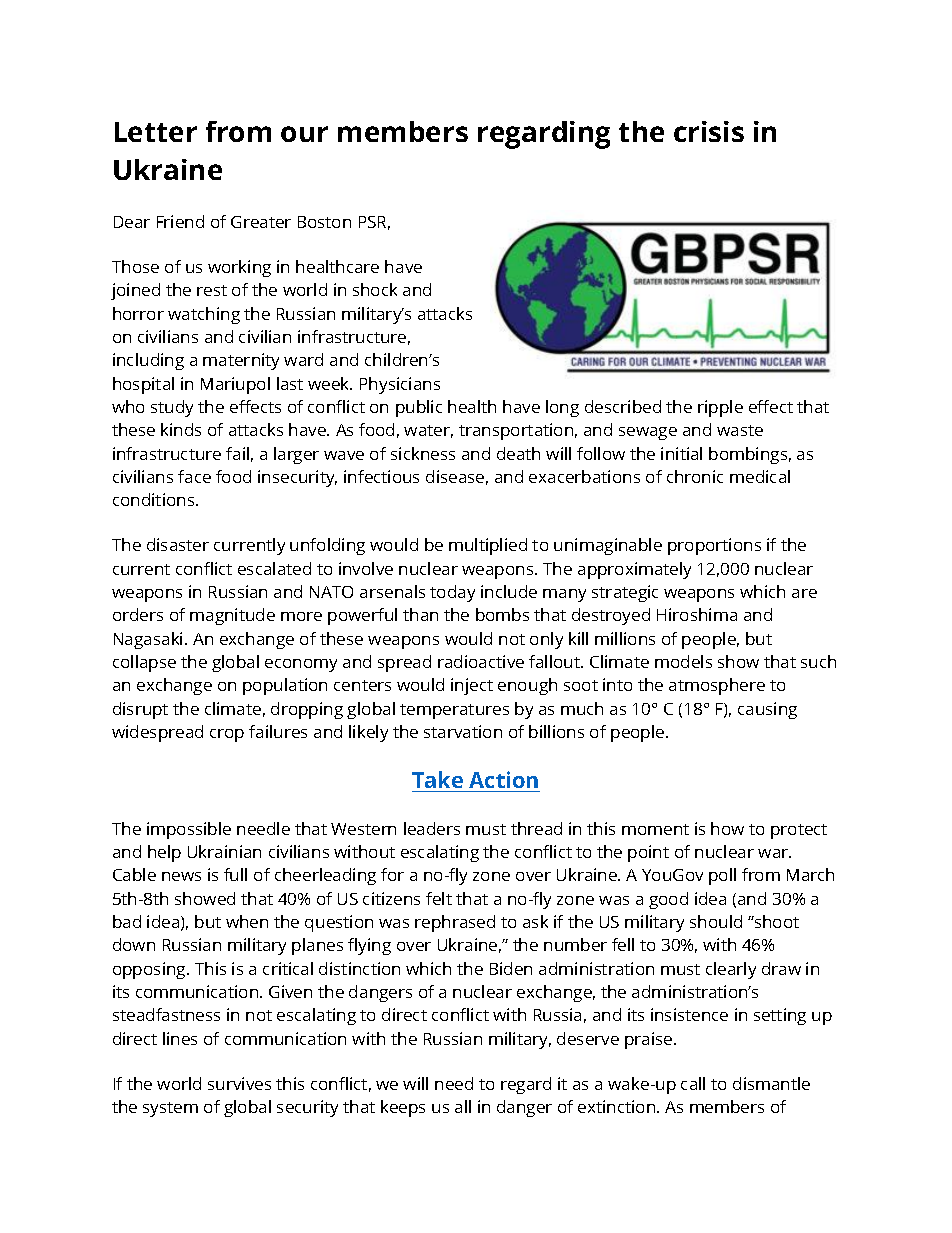 The width and height of the image is (952, 1233). I want to click on magnitude, so click(232, 616).
